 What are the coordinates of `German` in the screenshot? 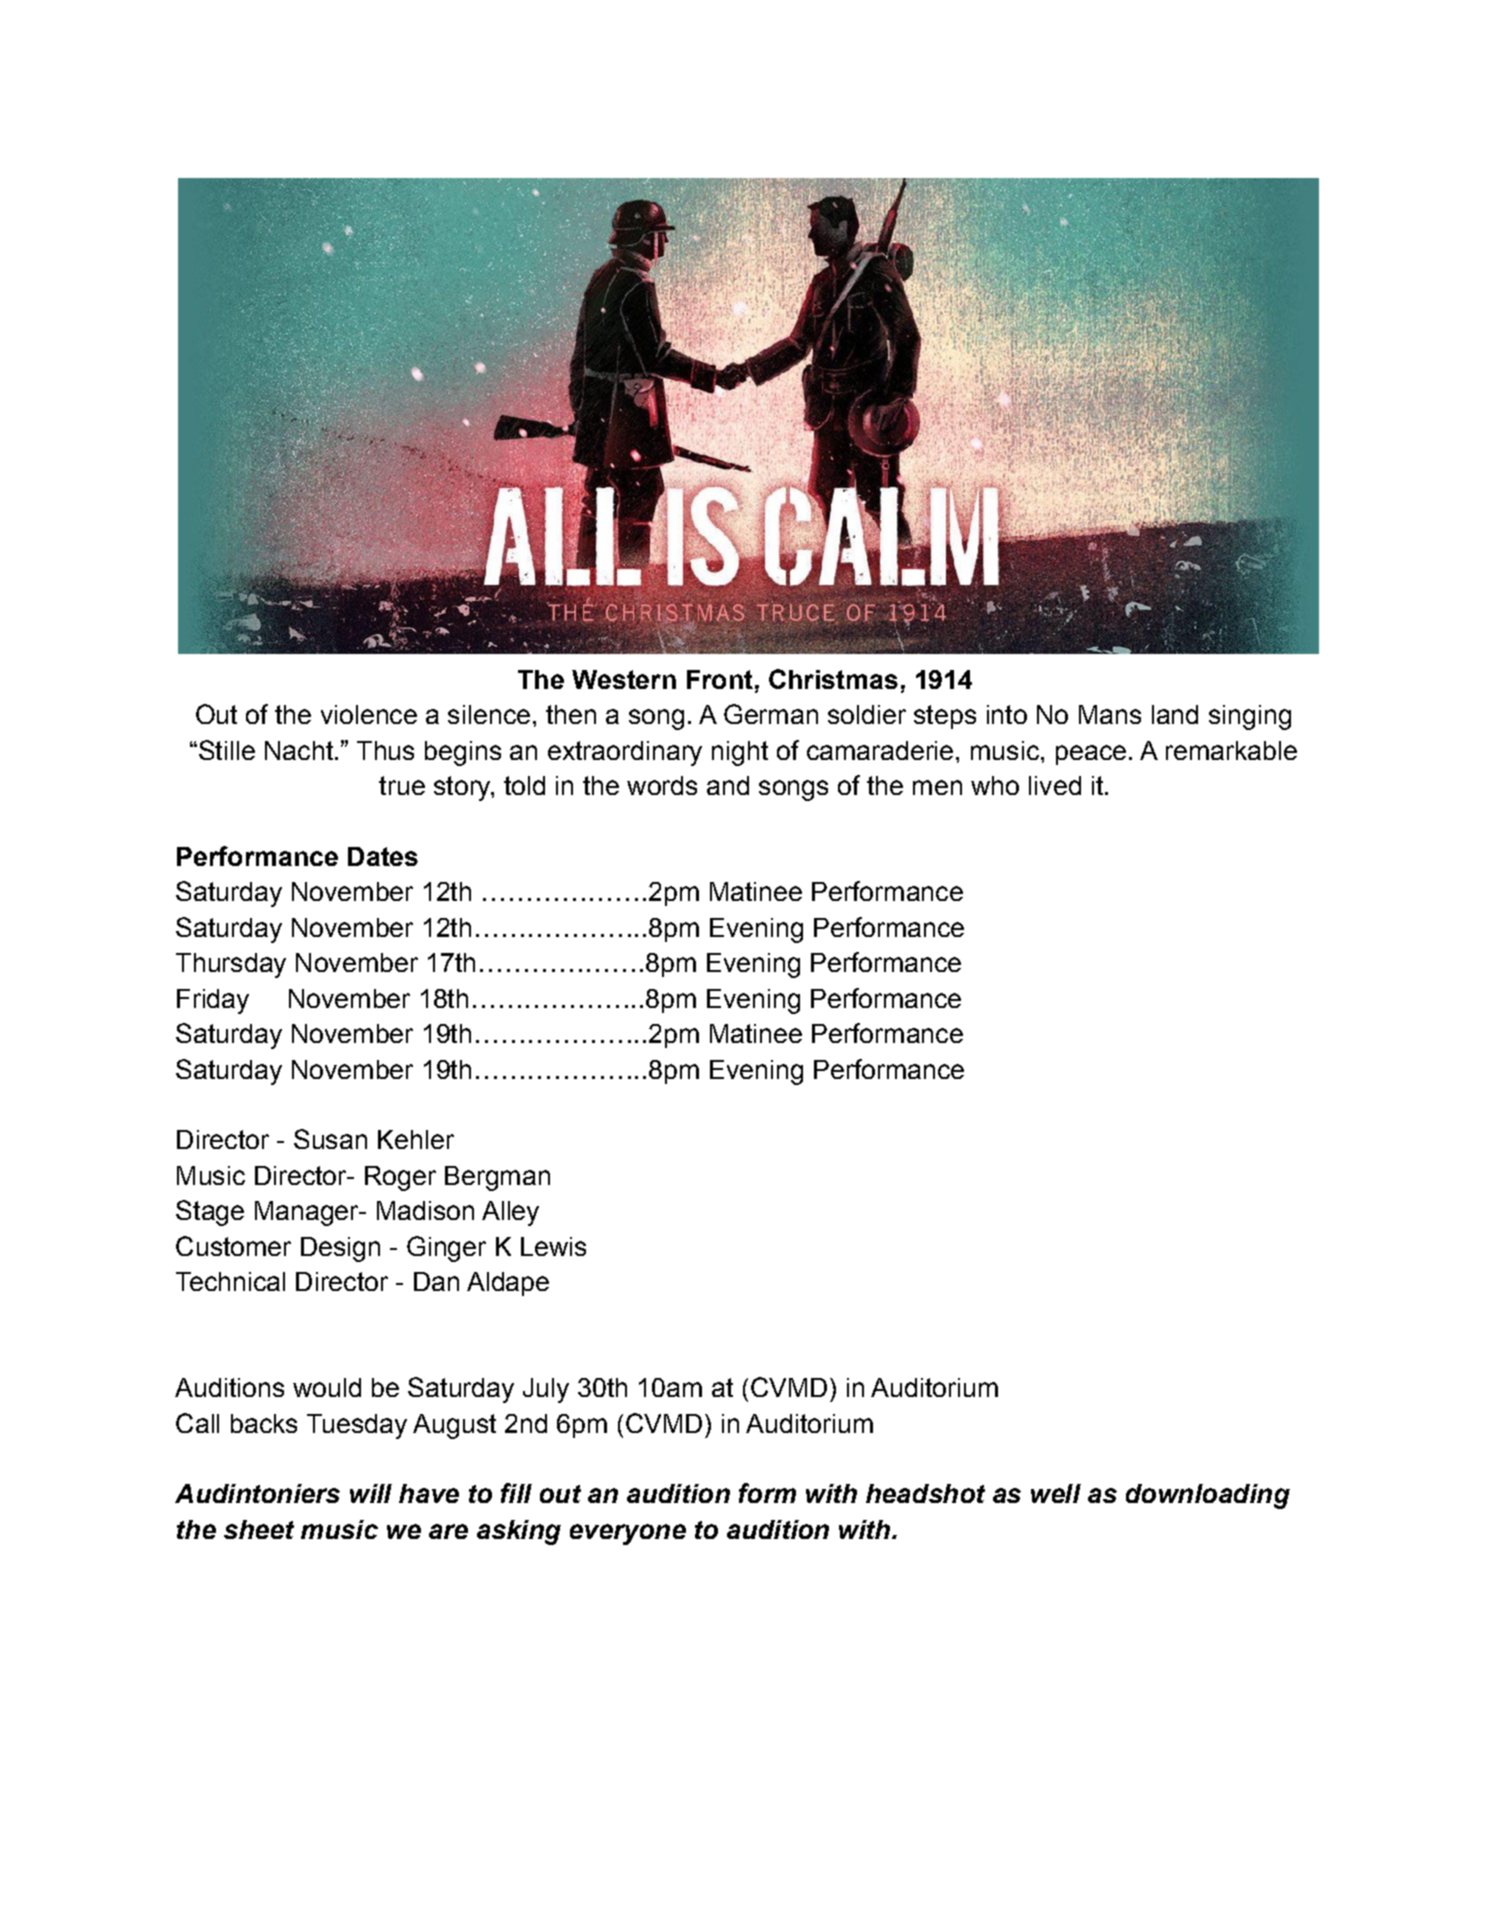 It's located at (771, 714).
